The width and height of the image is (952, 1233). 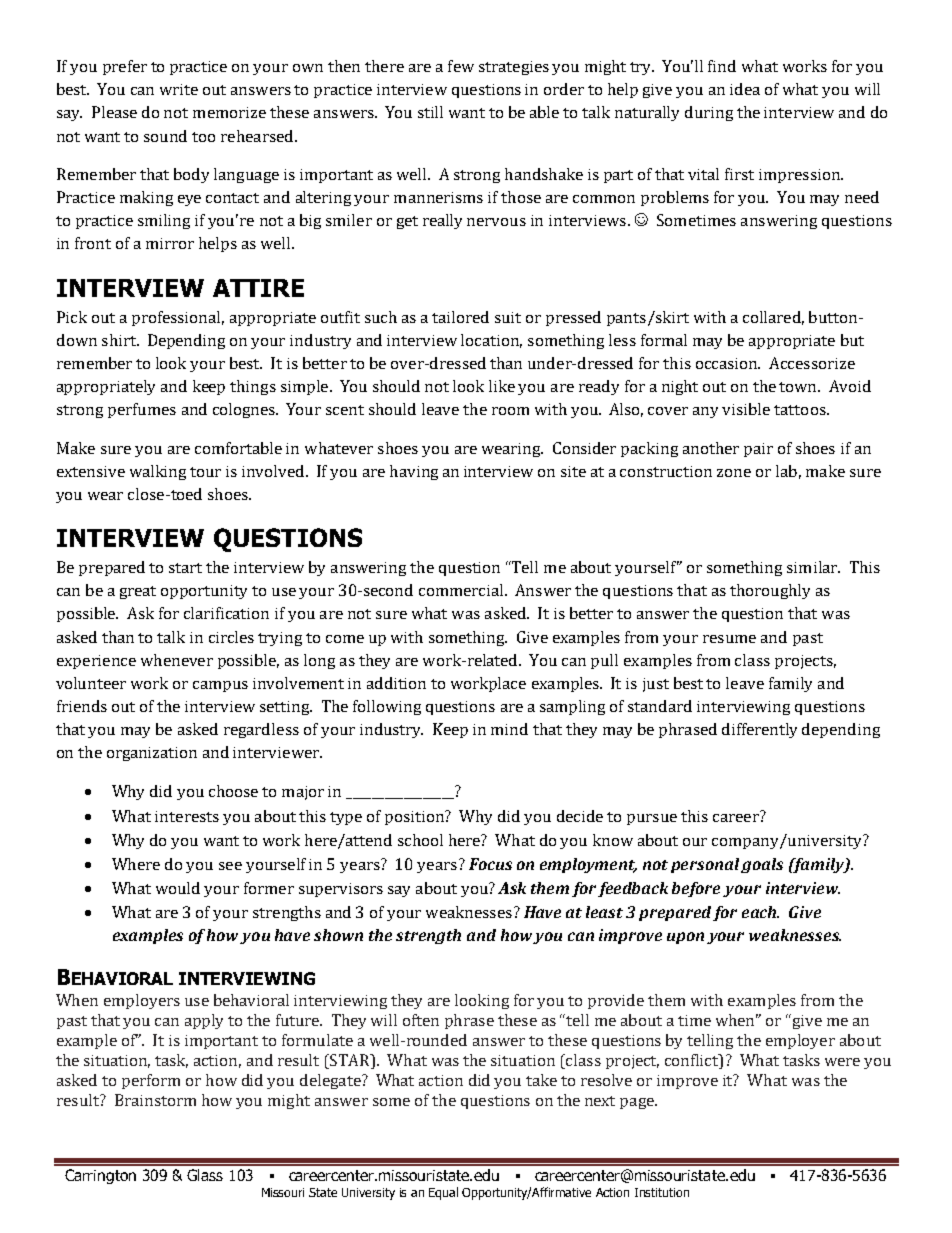 What do you see at coordinates (187, 816) in the image?
I see `interests` at bounding box center [187, 816].
